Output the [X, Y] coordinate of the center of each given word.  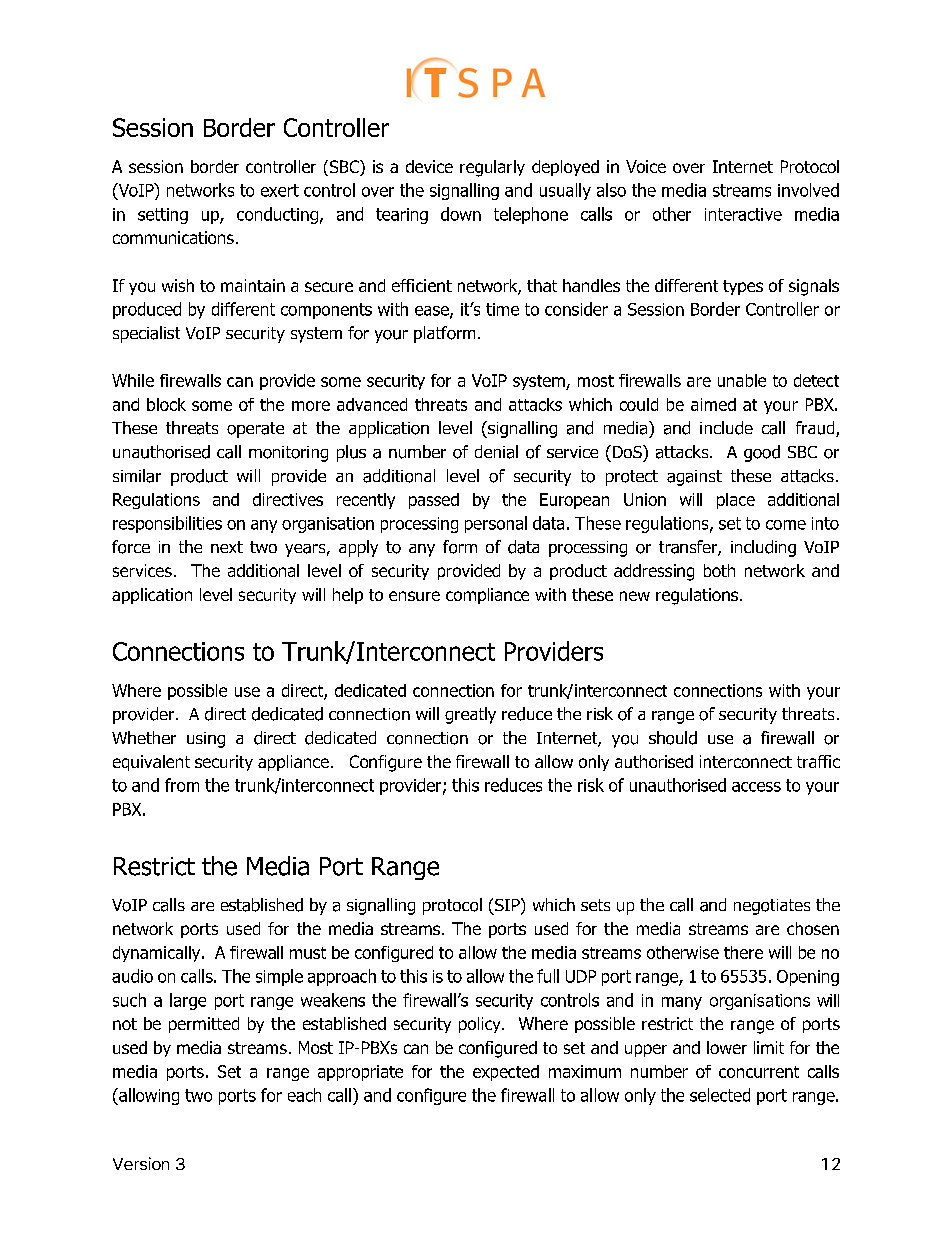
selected [720, 1095]
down [461, 214]
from [182, 785]
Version [141, 1163]
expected [506, 1073]
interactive [743, 214]
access [756, 787]
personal [496, 524]
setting [163, 216]
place [736, 501]
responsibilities [167, 524]
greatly [470, 715]
